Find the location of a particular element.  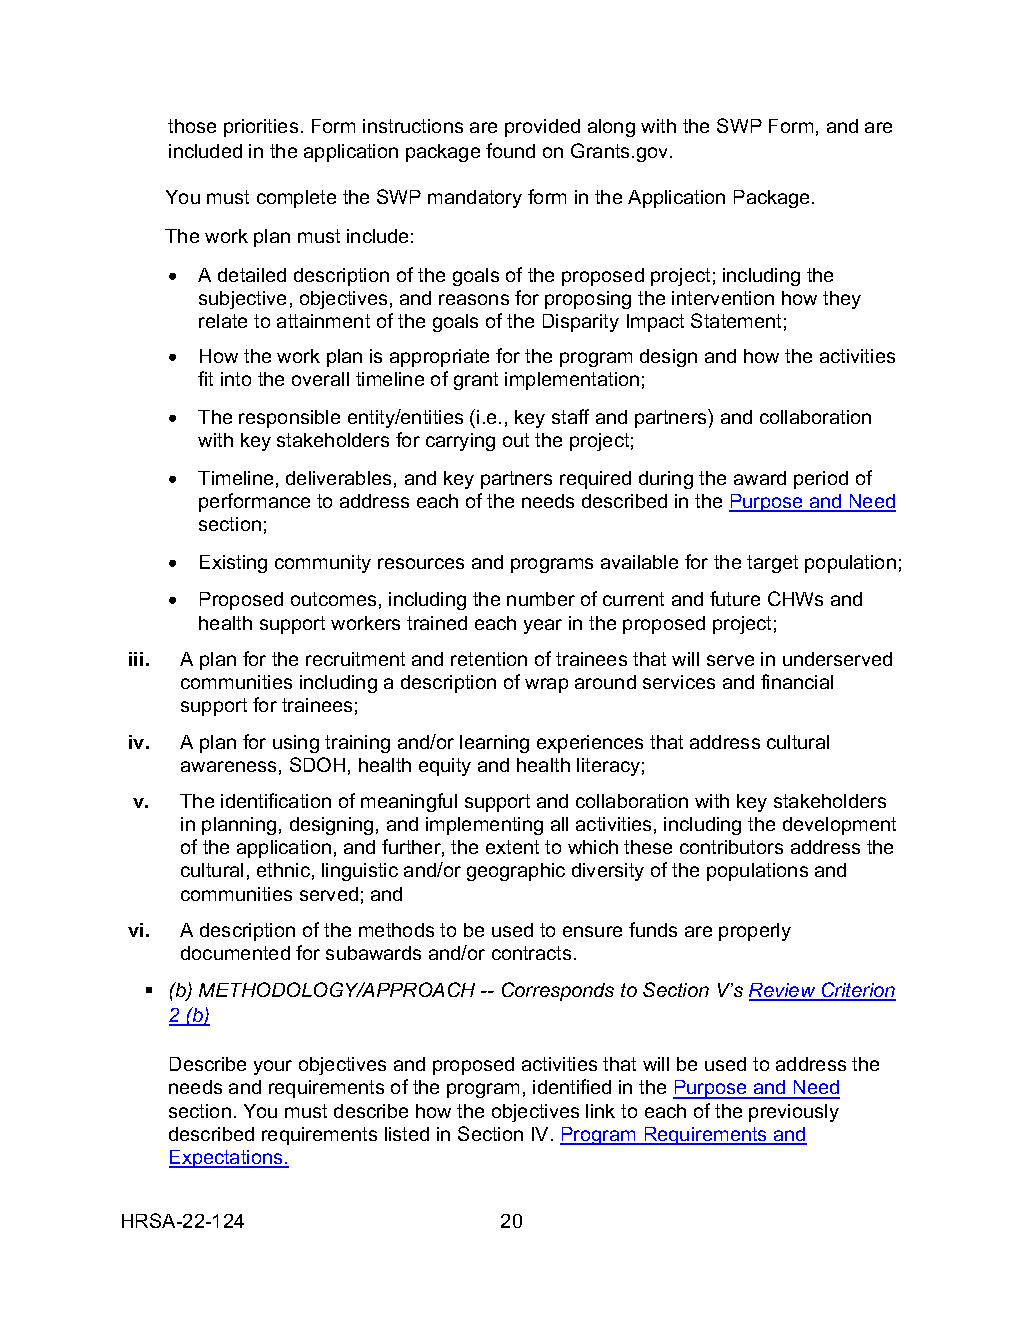

implementing is located at coordinates (484, 826).
